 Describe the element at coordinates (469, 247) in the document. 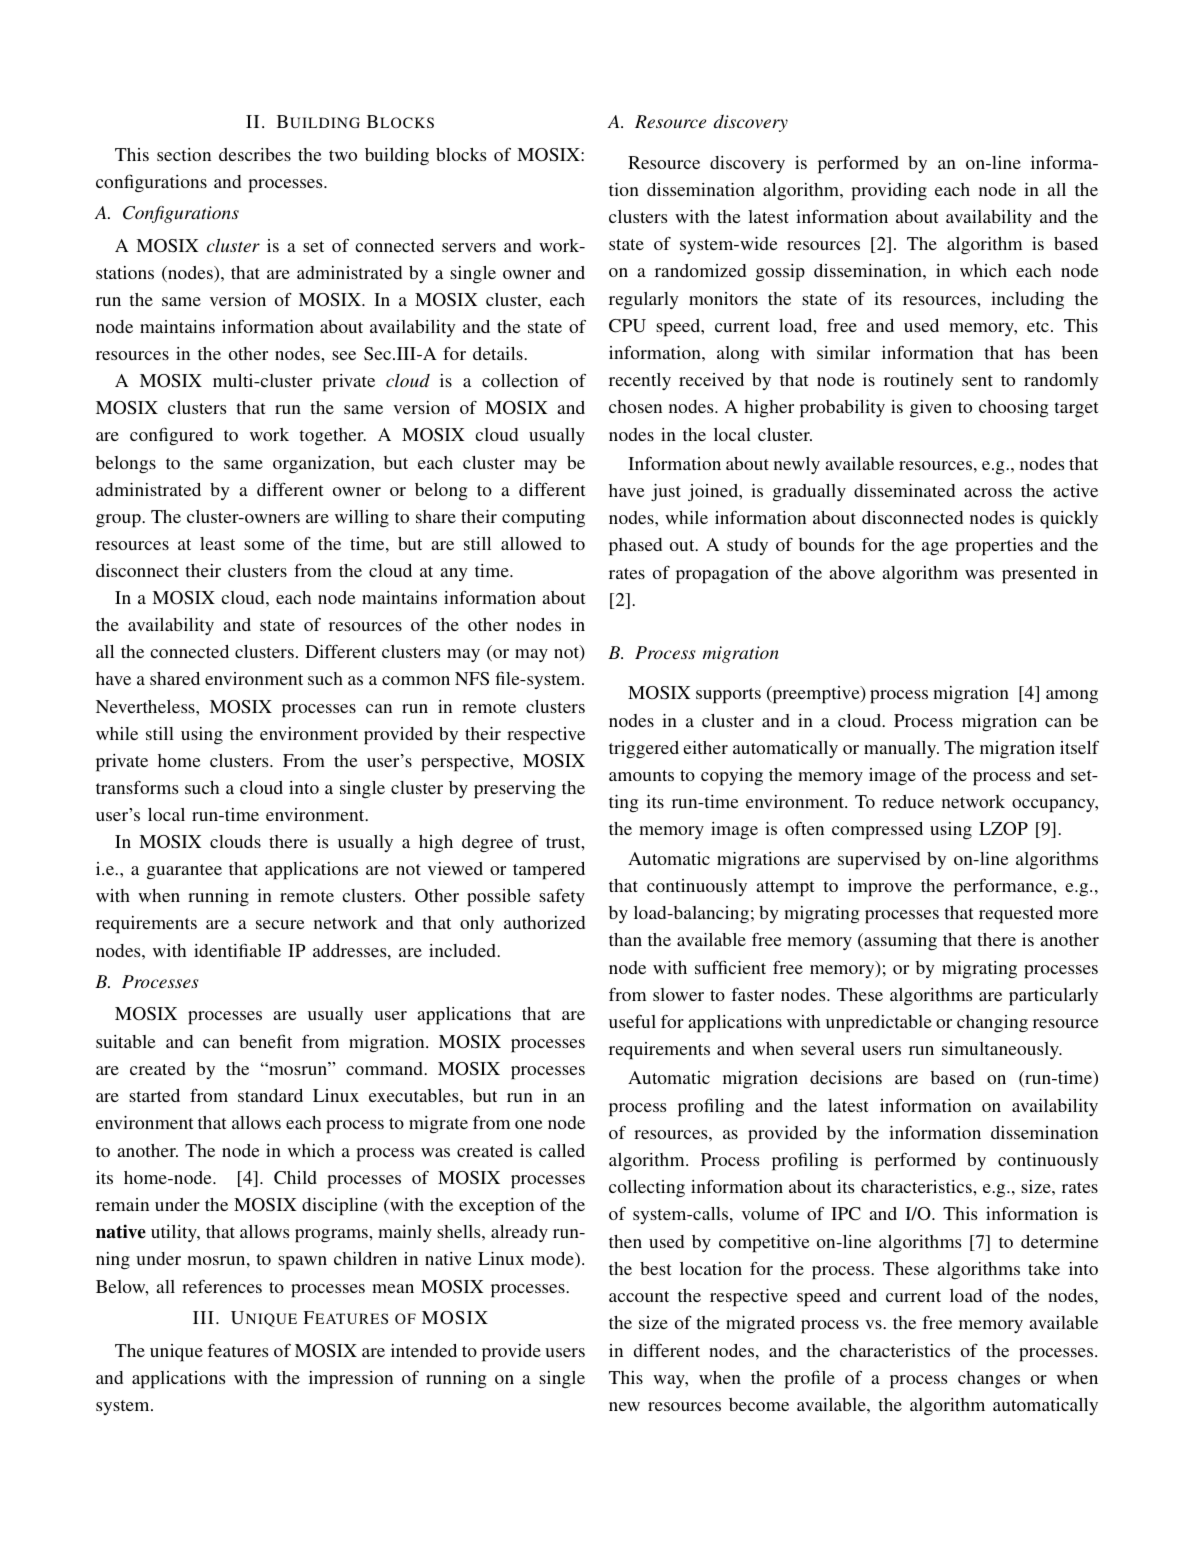

I see `servers` at that location.
